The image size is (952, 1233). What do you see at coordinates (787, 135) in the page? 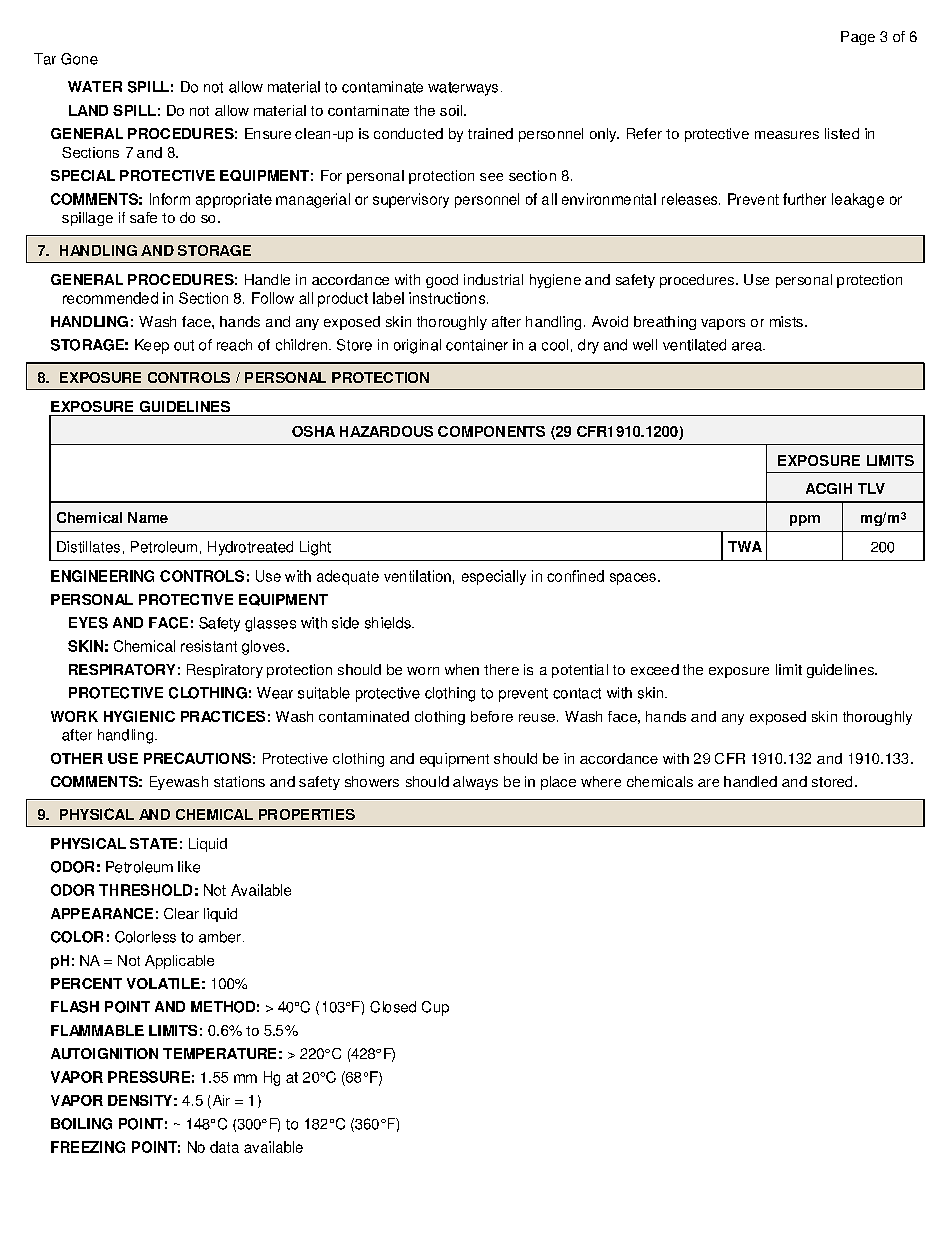
I see `measures` at bounding box center [787, 135].
